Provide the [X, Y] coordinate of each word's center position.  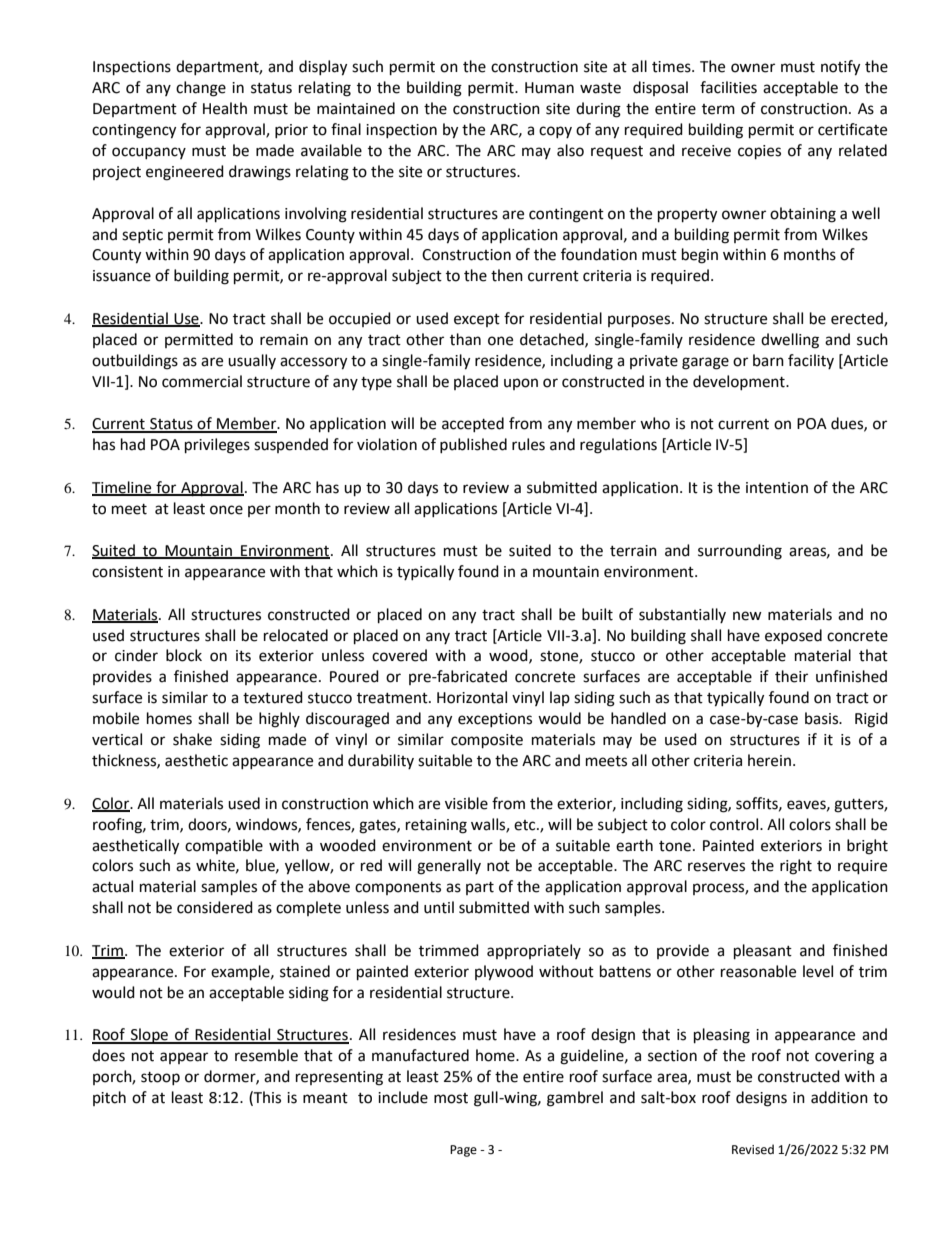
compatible [224, 846]
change [201, 89]
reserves [716, 867]
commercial [202, 381]
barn [768, 360]
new [747, 616]
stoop [160, 1078]
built [597, 614]
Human [549, 88]
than [465, 339]
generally [449, 867]
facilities [728, 87]
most [451, 1098]
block [184, 655]
